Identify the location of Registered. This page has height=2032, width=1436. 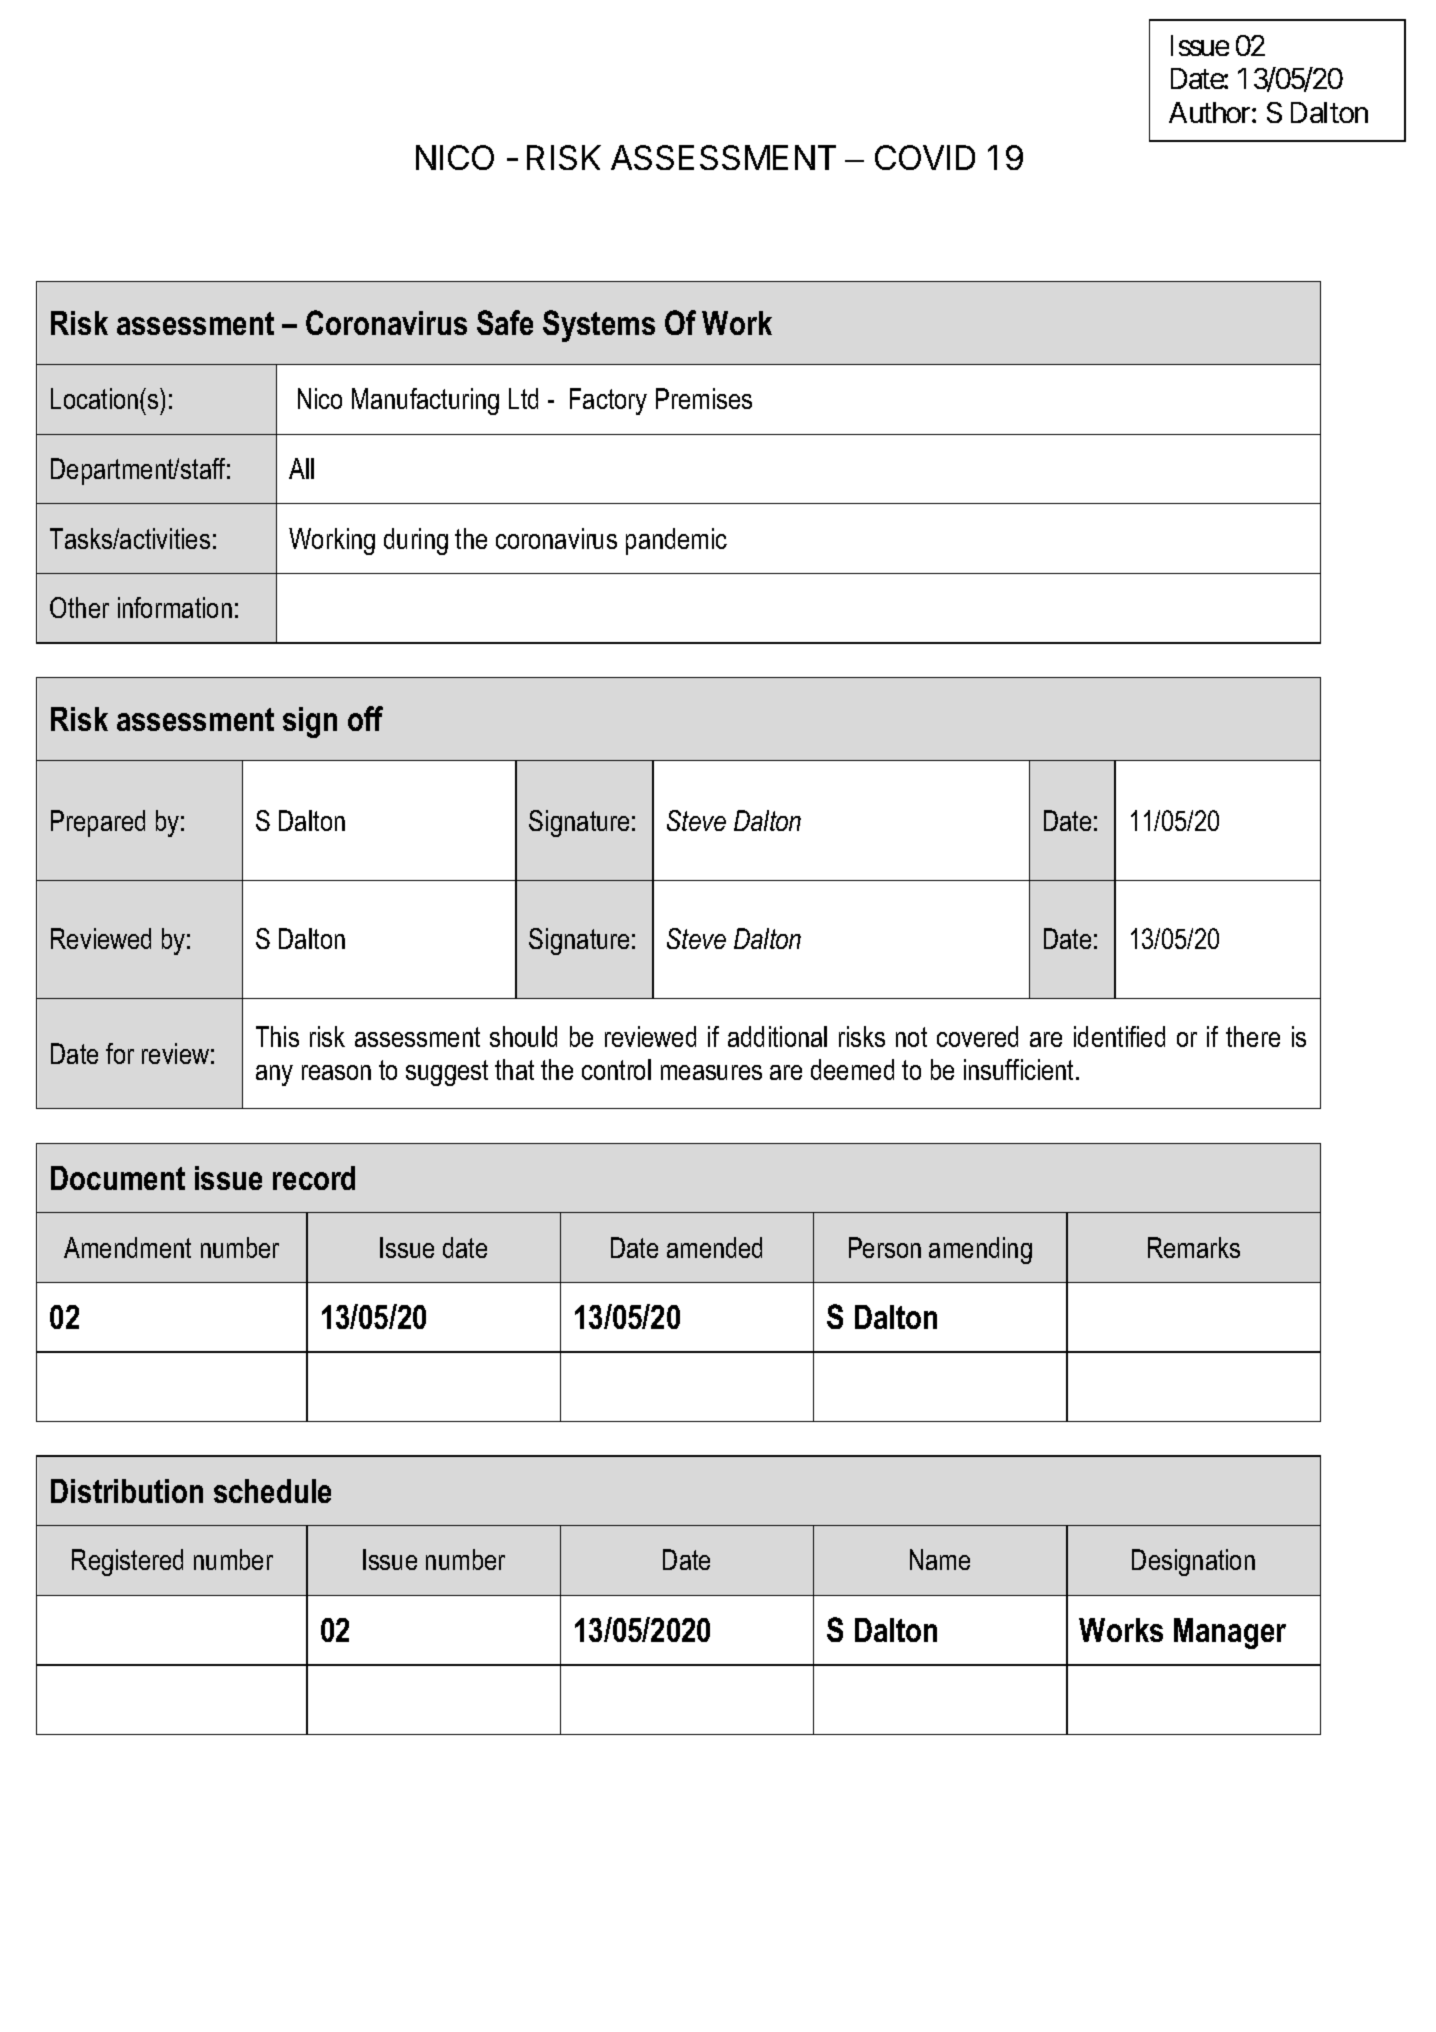
(127, 1562).
